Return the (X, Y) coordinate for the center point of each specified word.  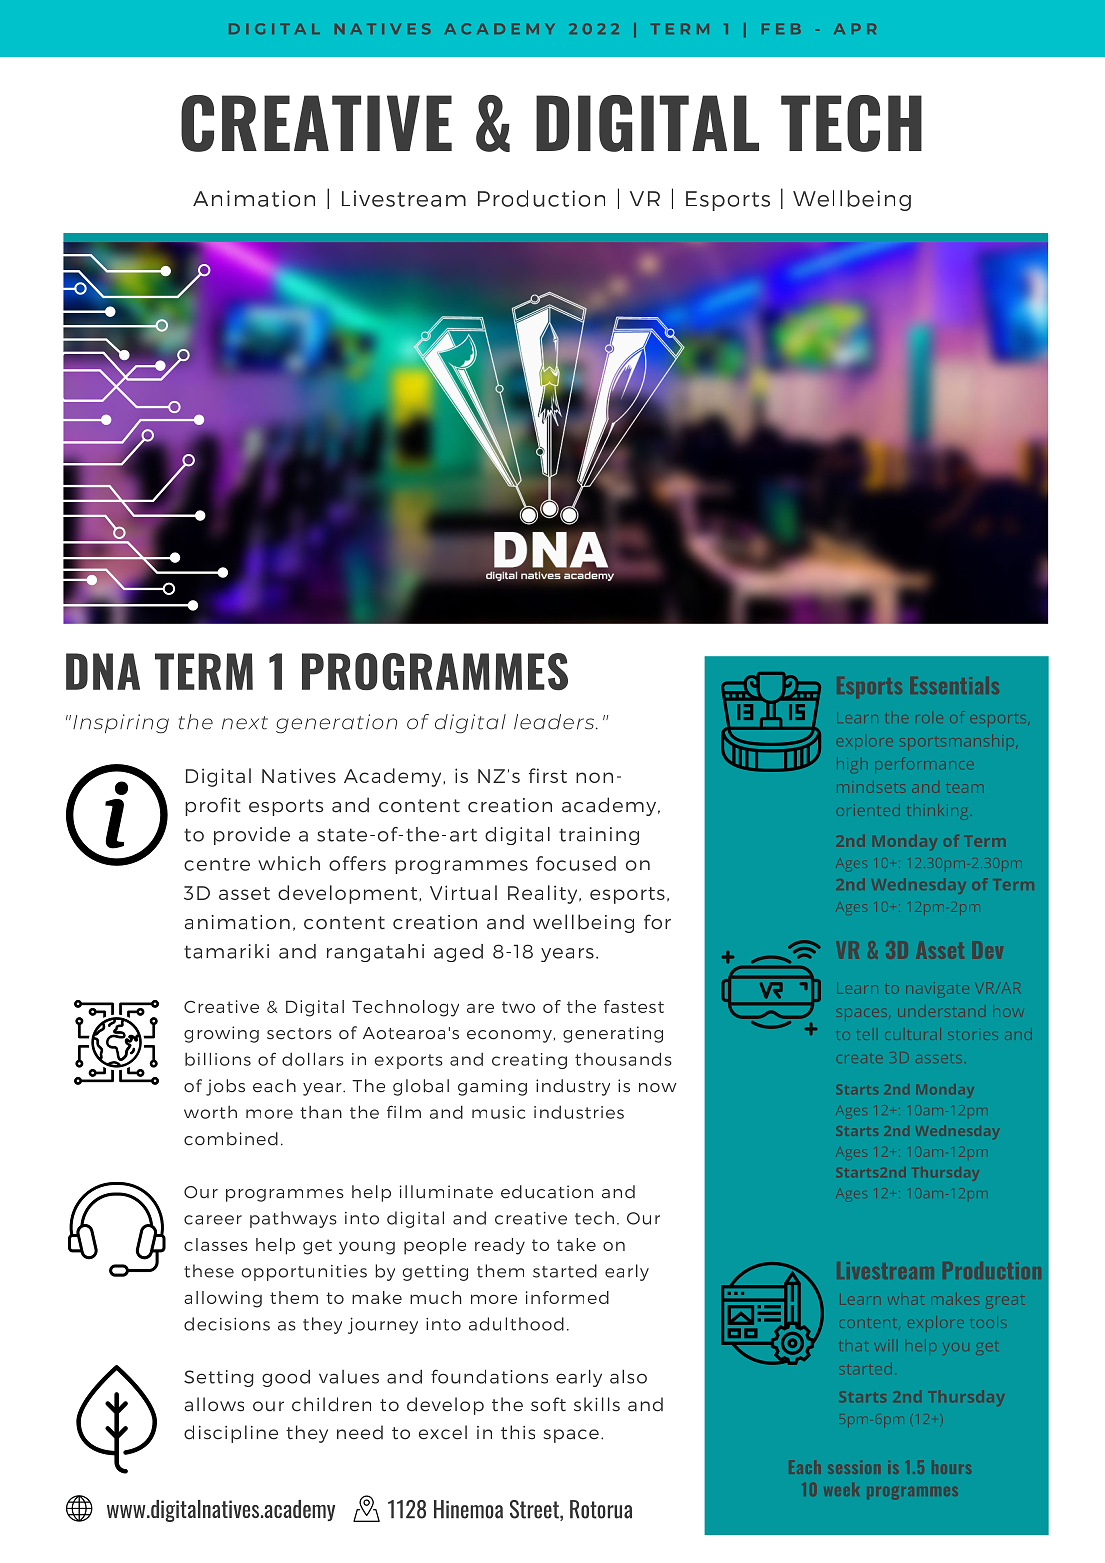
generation (336, 724)
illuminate (446, 1192)
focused (576, 863)
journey (383, 1325)
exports (409, 1061)
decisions (227, 1324)
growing (221, 1034)
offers (357, 863)
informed (567, 1297)
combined (231, 1139)
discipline (231, 1434)
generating (613, 1034)
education (547, 1192)
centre (217, 864)
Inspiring (121, 724)
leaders (555, 722)
